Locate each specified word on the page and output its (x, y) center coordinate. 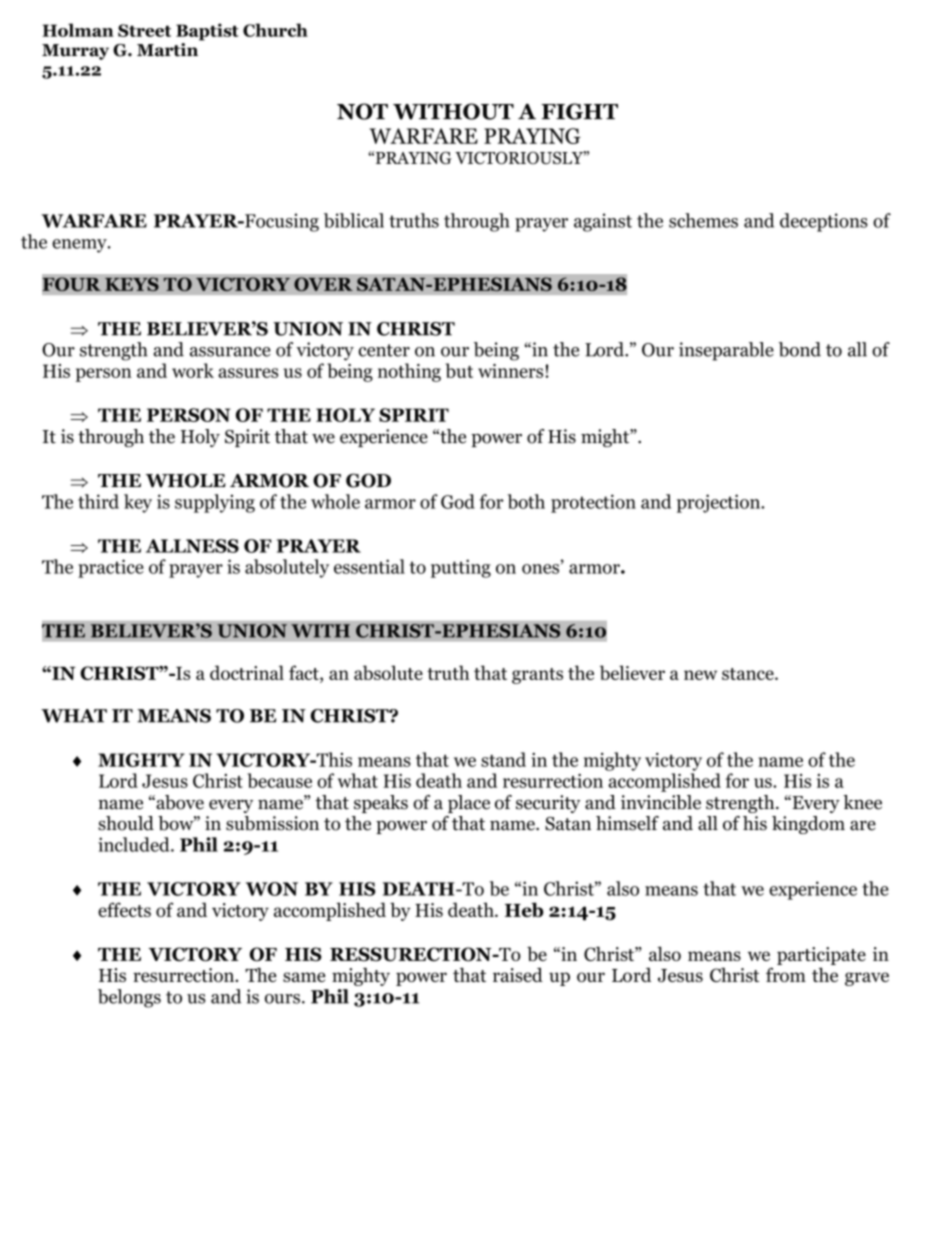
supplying (215, 503)
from (786, 974)
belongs (129, 998)
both (526, 501)
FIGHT (579, 111)
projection (720, 503)
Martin (167, 50)
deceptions (824, 222)
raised (518, 975)
